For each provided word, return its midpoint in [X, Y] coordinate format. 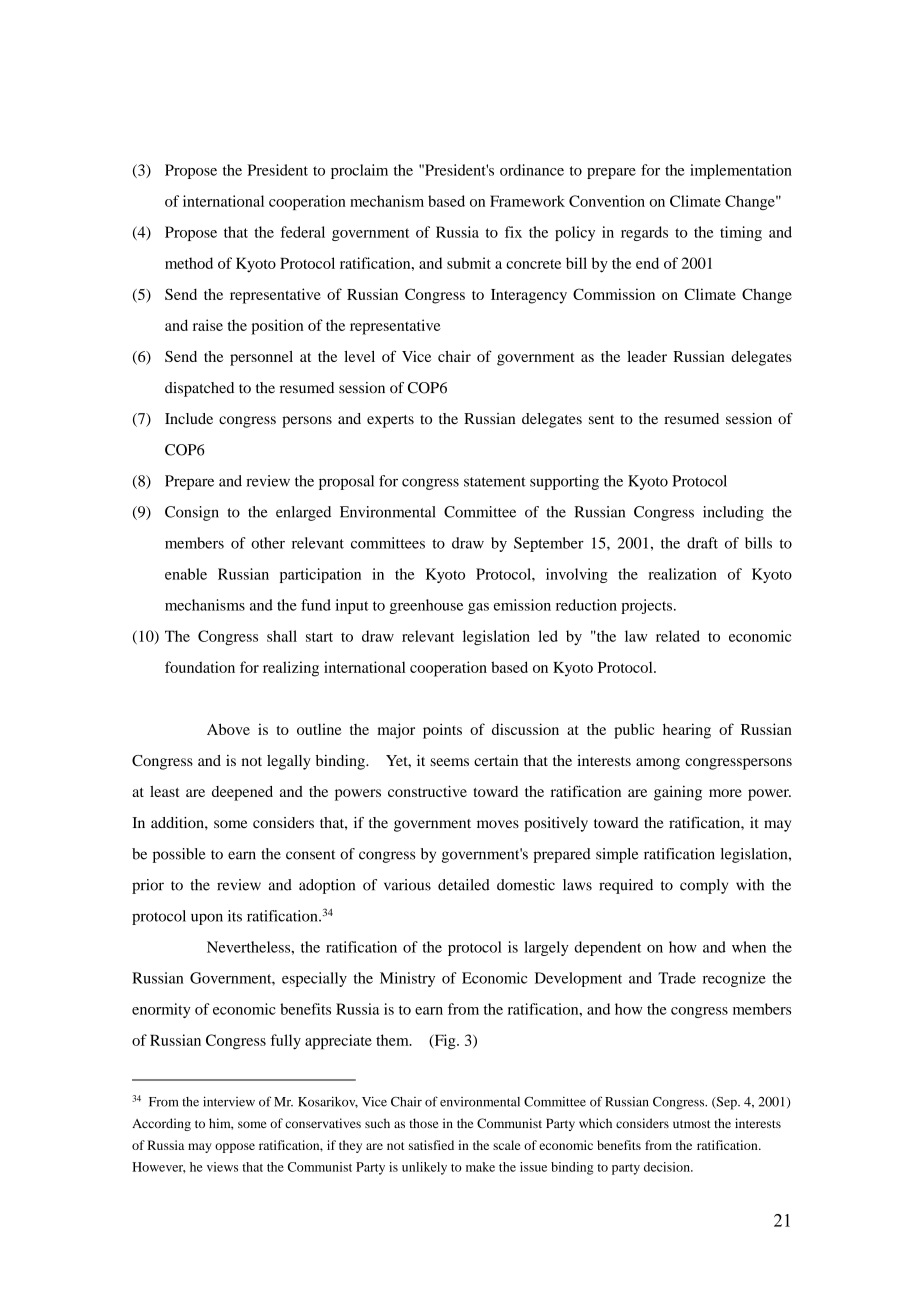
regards [644, 233]
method [189, 263]
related [678, 636]
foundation [200, 667]
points [442, 731]
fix [513, 232]
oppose [235, 1148]
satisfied [431, 1145]
